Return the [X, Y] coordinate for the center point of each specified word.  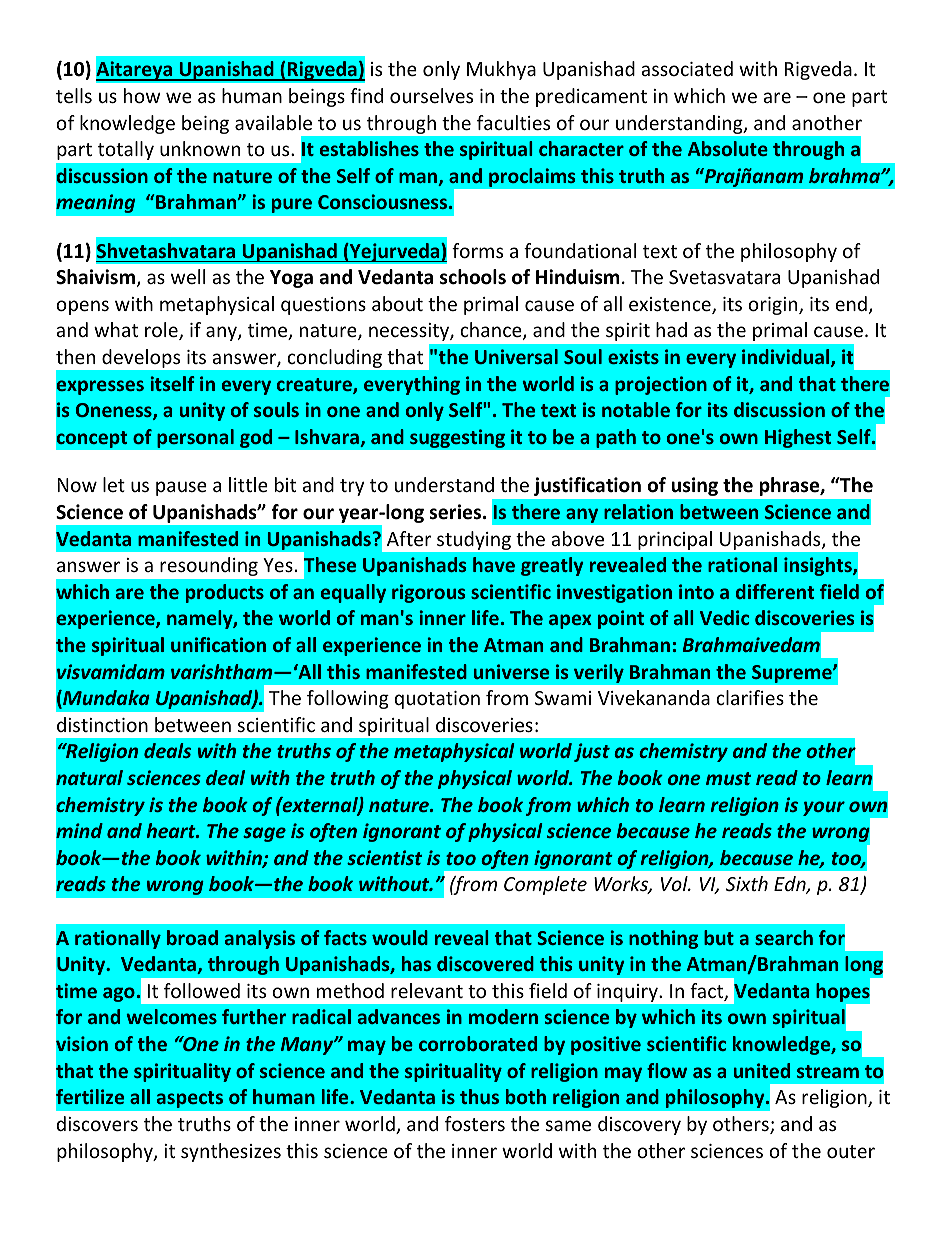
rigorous [428, 593]
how [142, 95]
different [775, 591]
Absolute [728, 148]
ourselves [431, 95]
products [225, 593]
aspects [189, 1099]
